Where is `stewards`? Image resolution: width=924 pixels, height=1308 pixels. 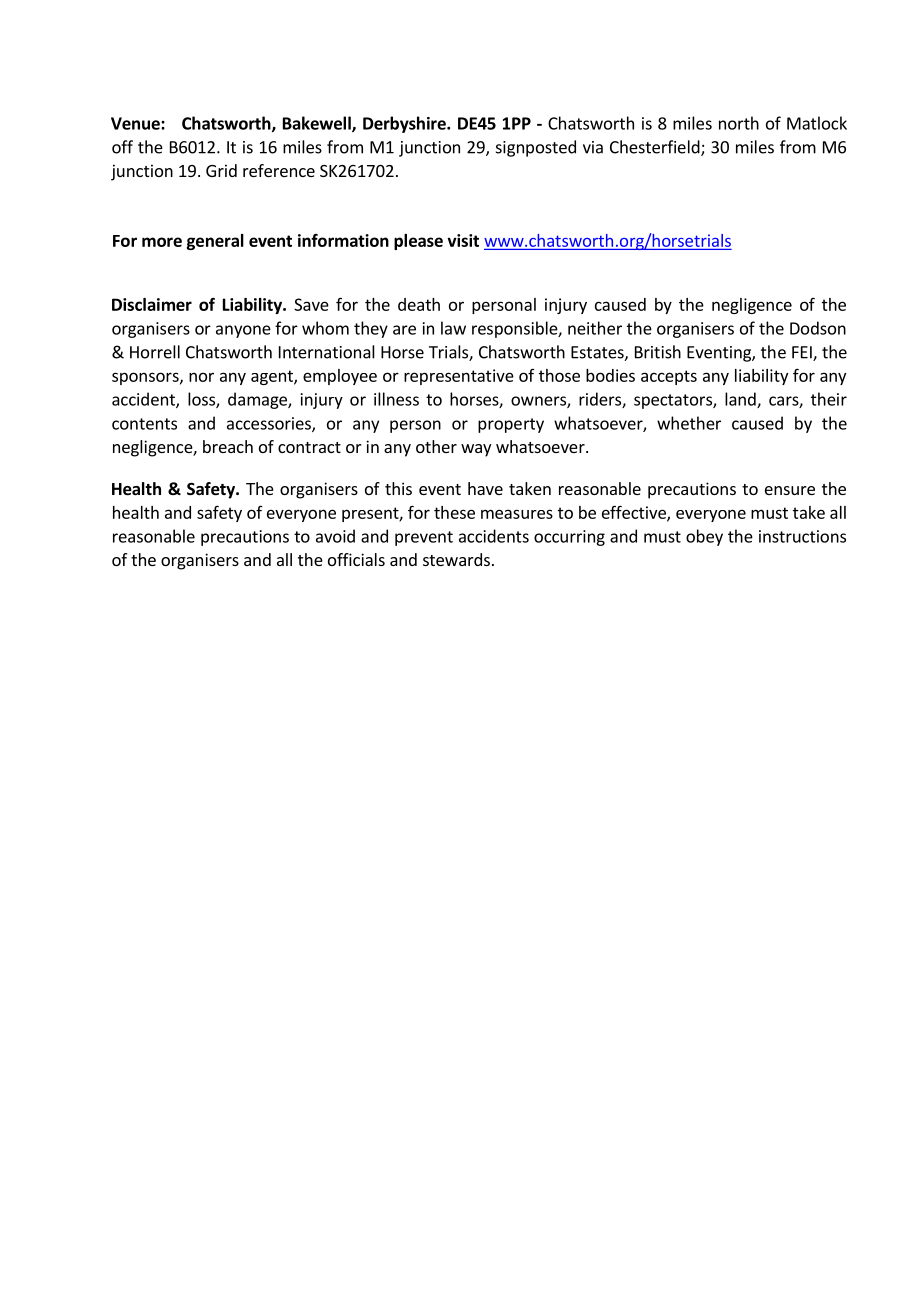 stewards is located at coordinates (456, 559).
